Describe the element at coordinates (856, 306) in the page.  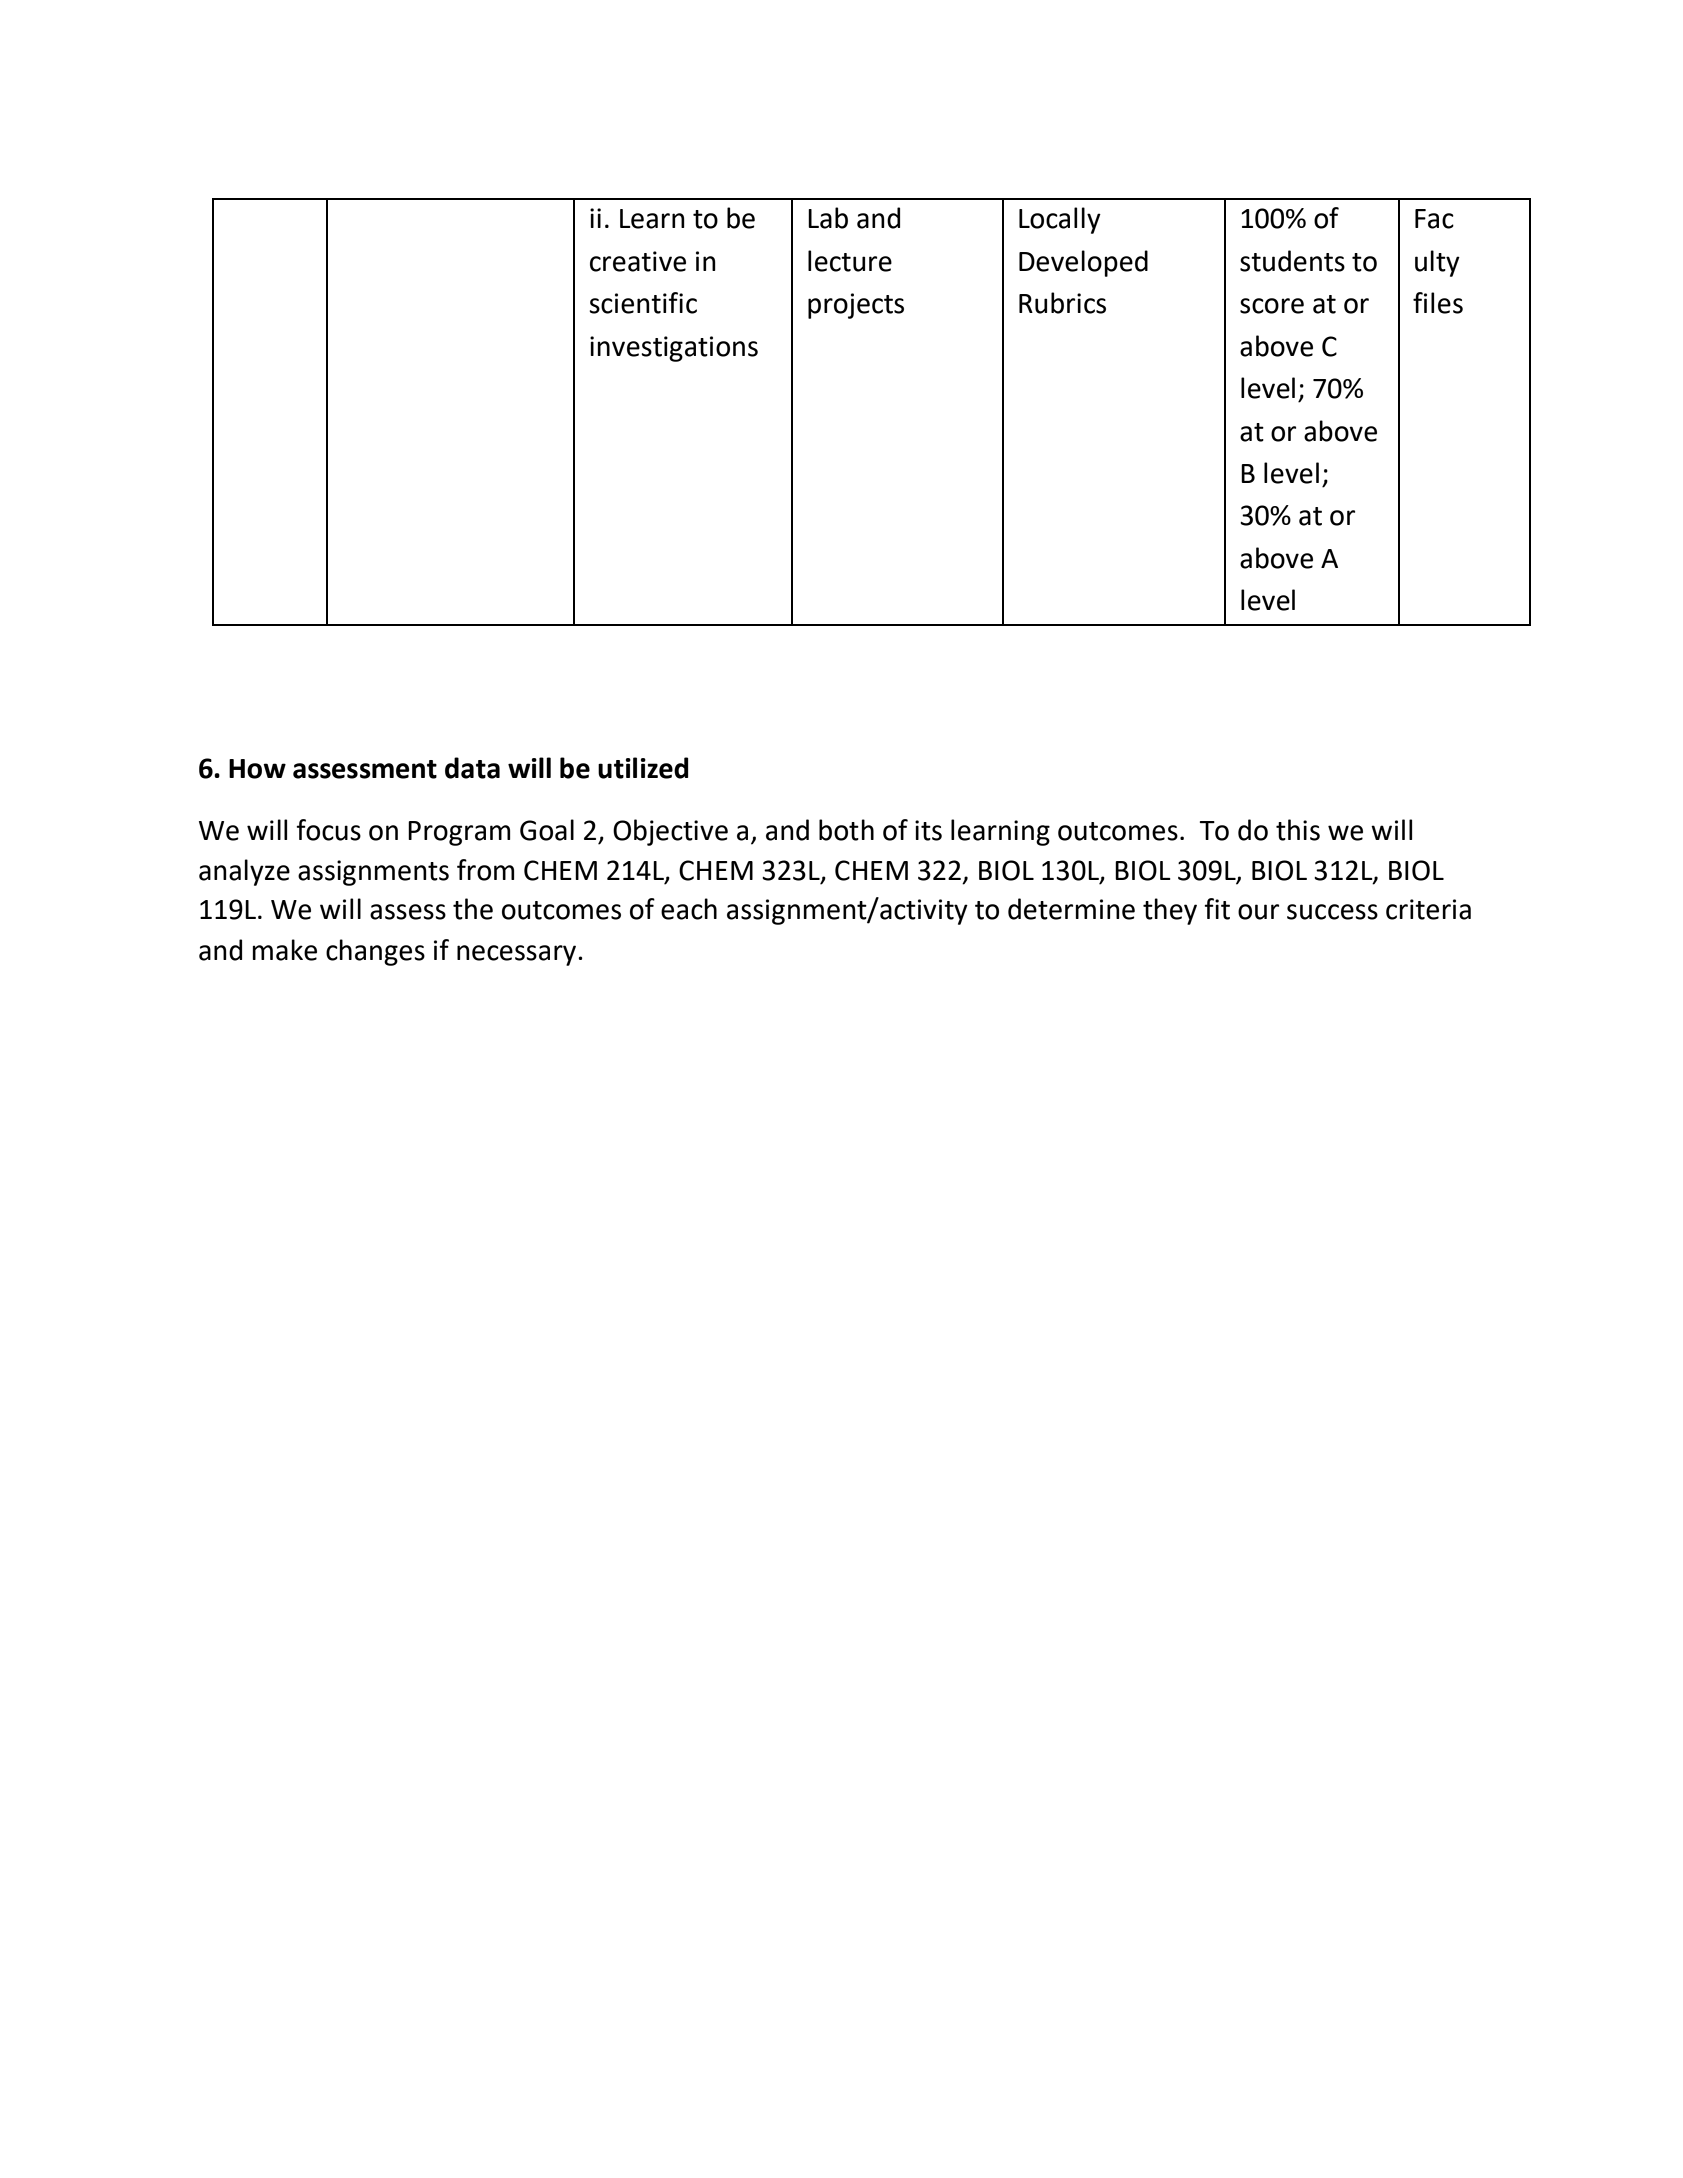
I see `projects` at that location.
